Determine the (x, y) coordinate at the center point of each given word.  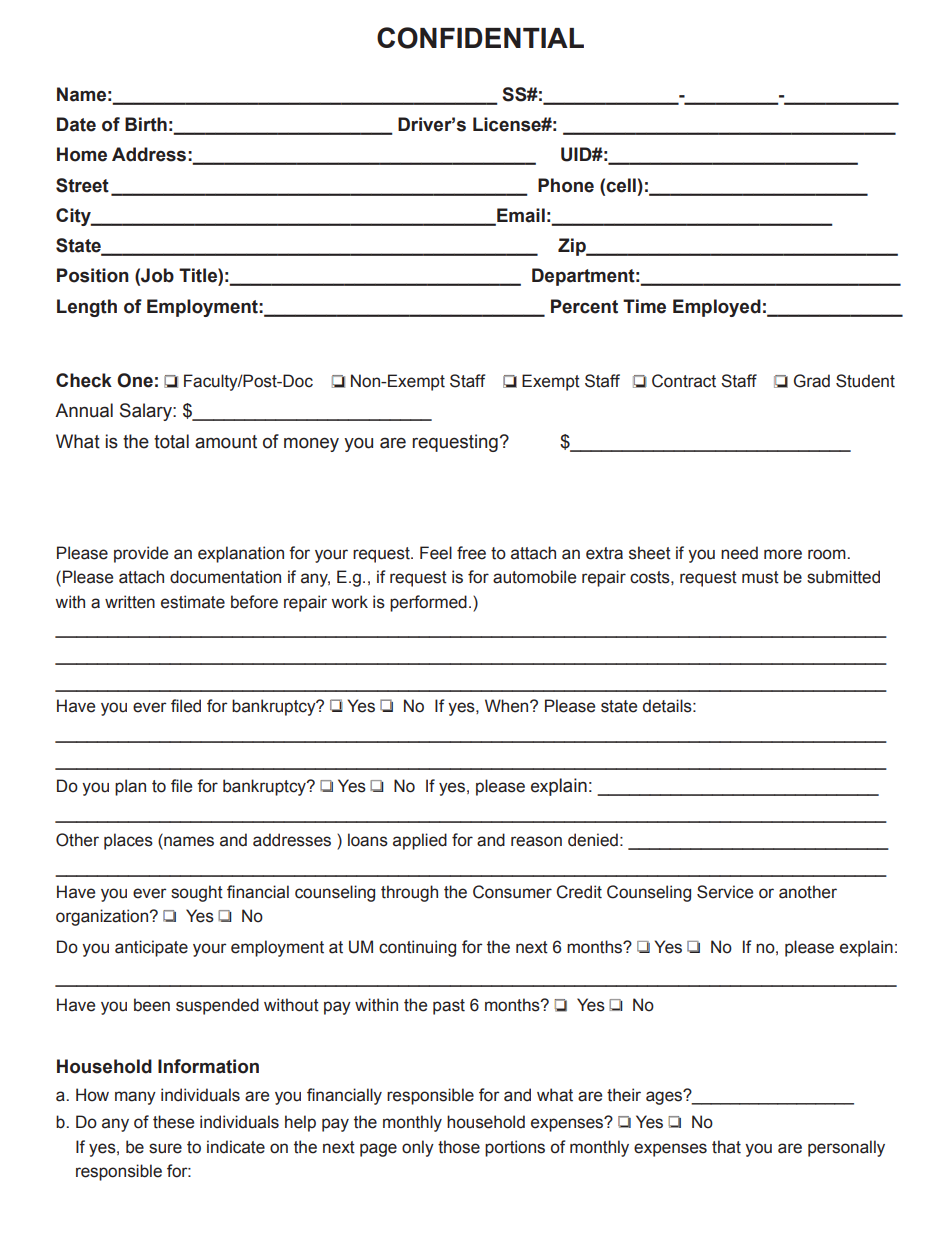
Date (76, 124)
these (173, 1122)
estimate (193, 602)
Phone (566, 185)
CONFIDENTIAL (480, 38)
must (760, 577)
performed (428, 603)
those (459, 1147)
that (726, 1147)
